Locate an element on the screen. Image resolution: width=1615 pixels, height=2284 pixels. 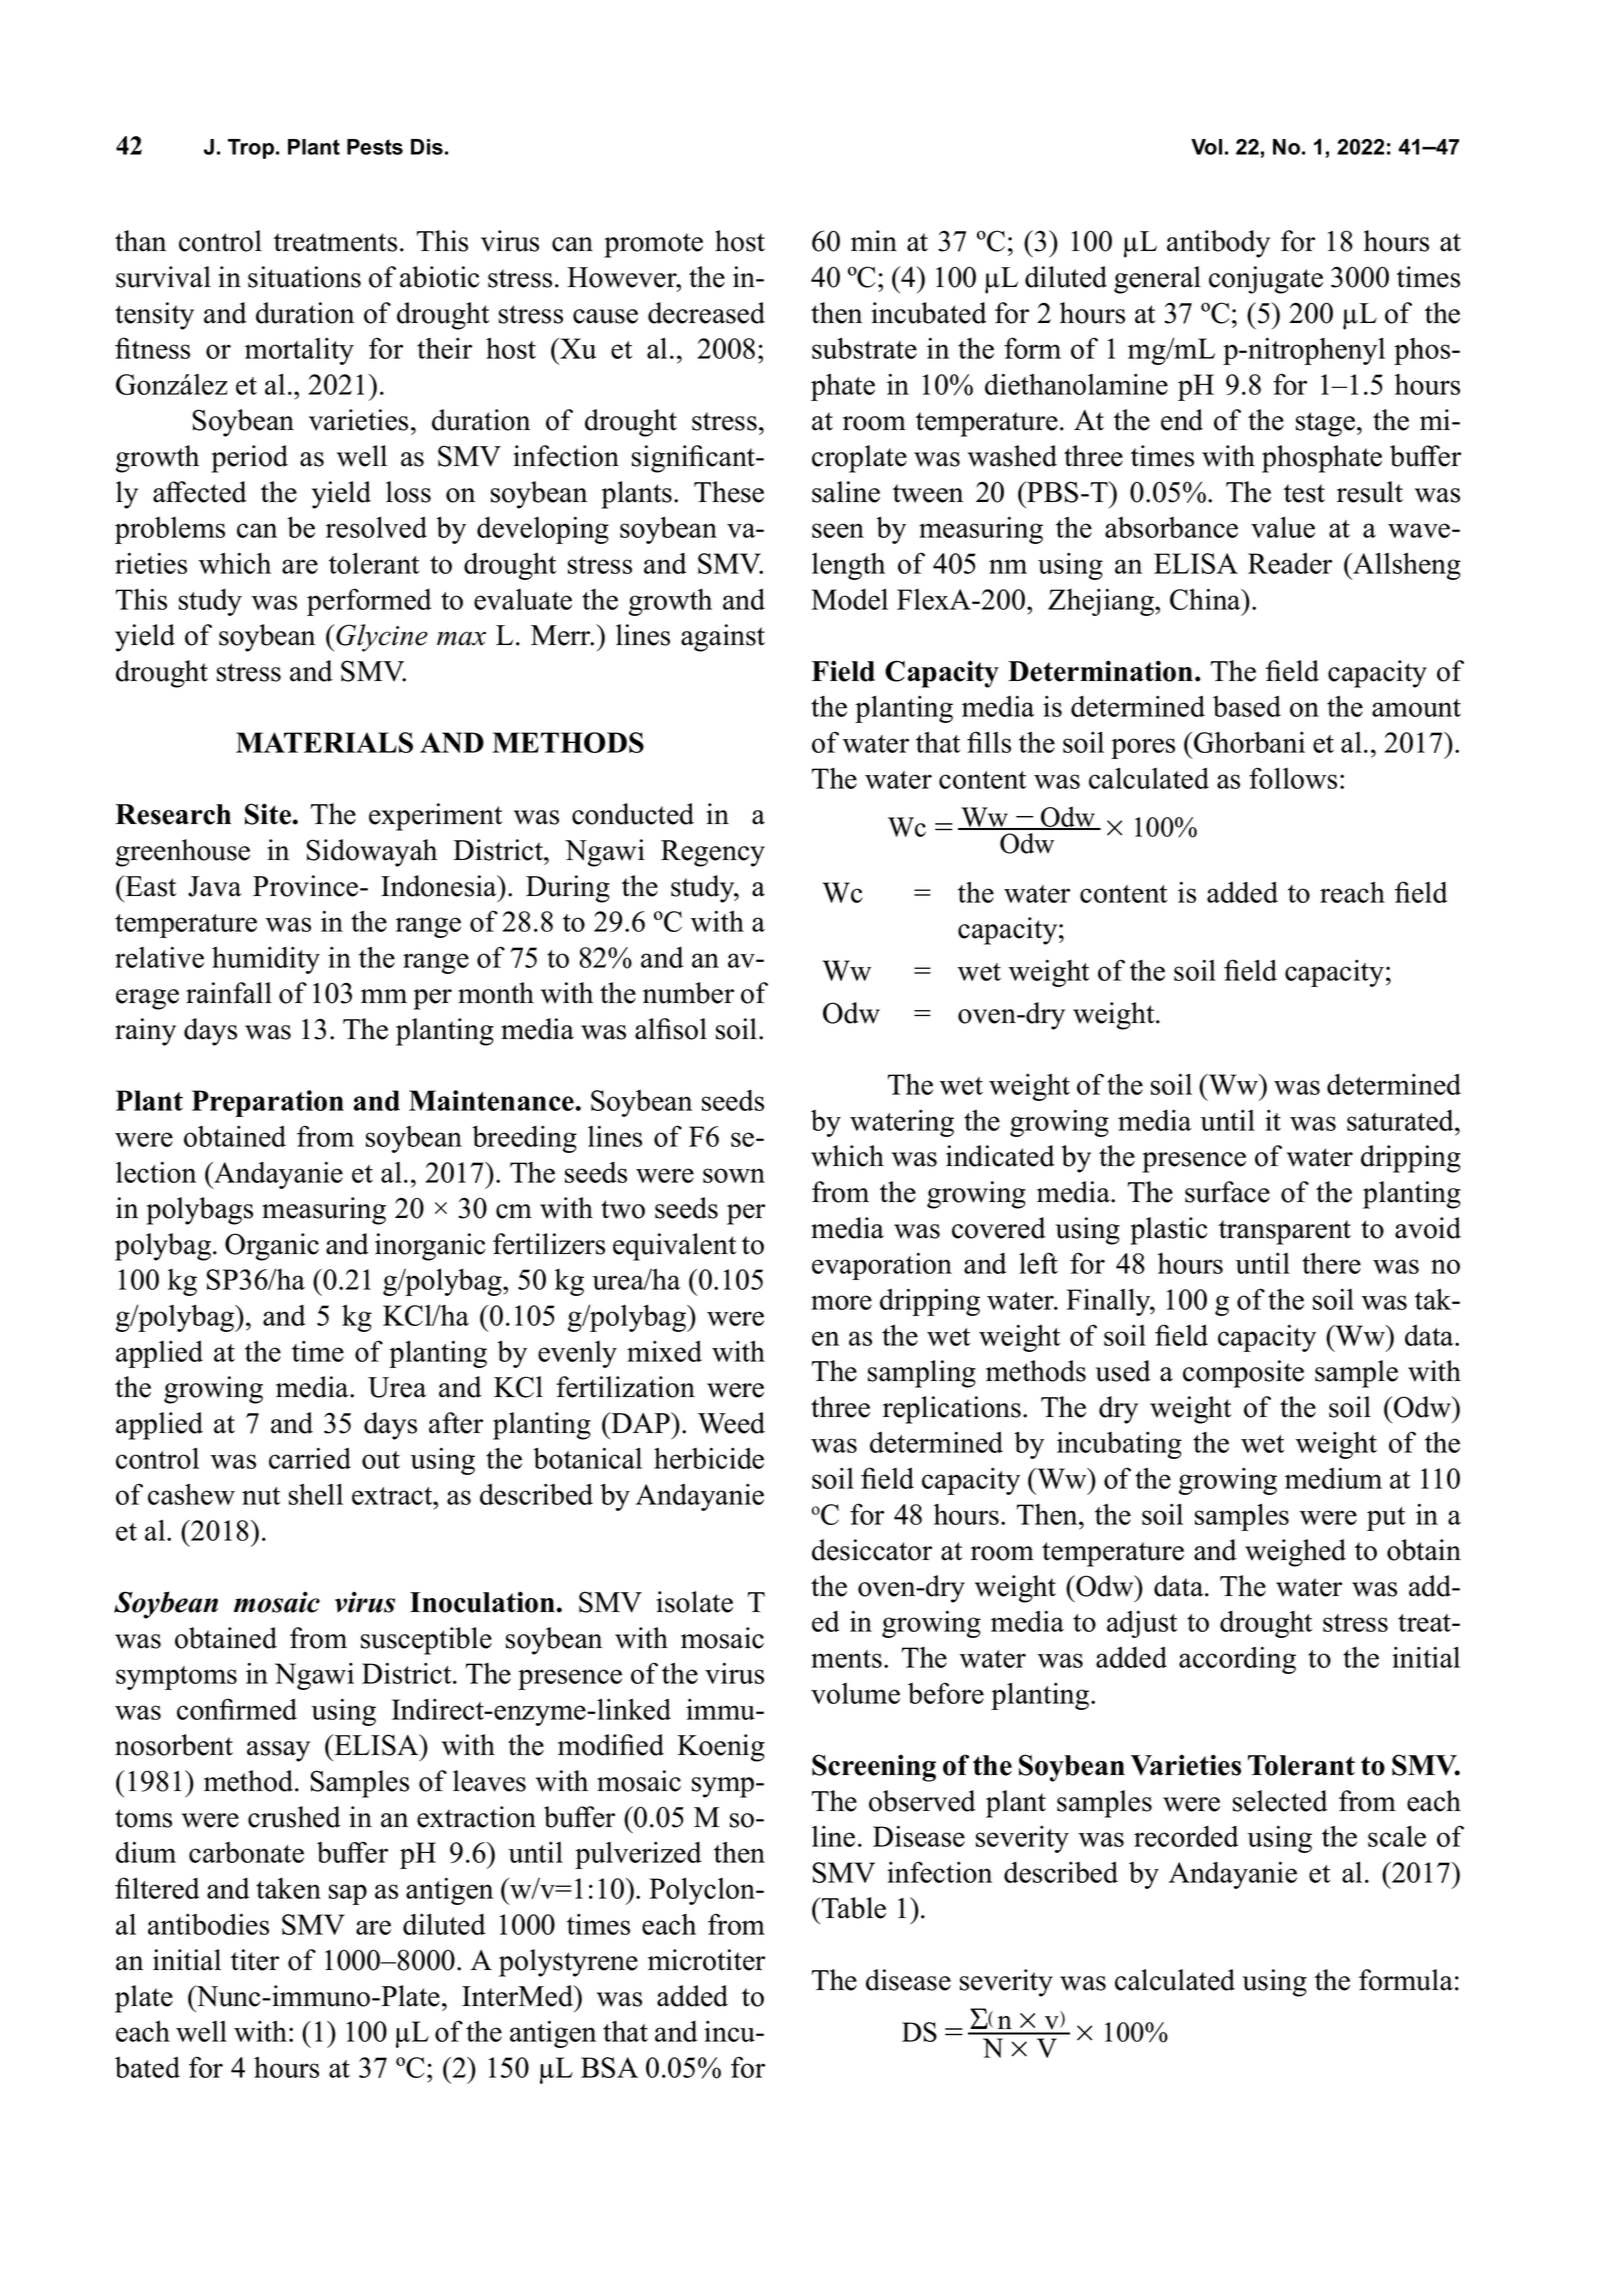
sap is located at coordinates (348, 1894).
